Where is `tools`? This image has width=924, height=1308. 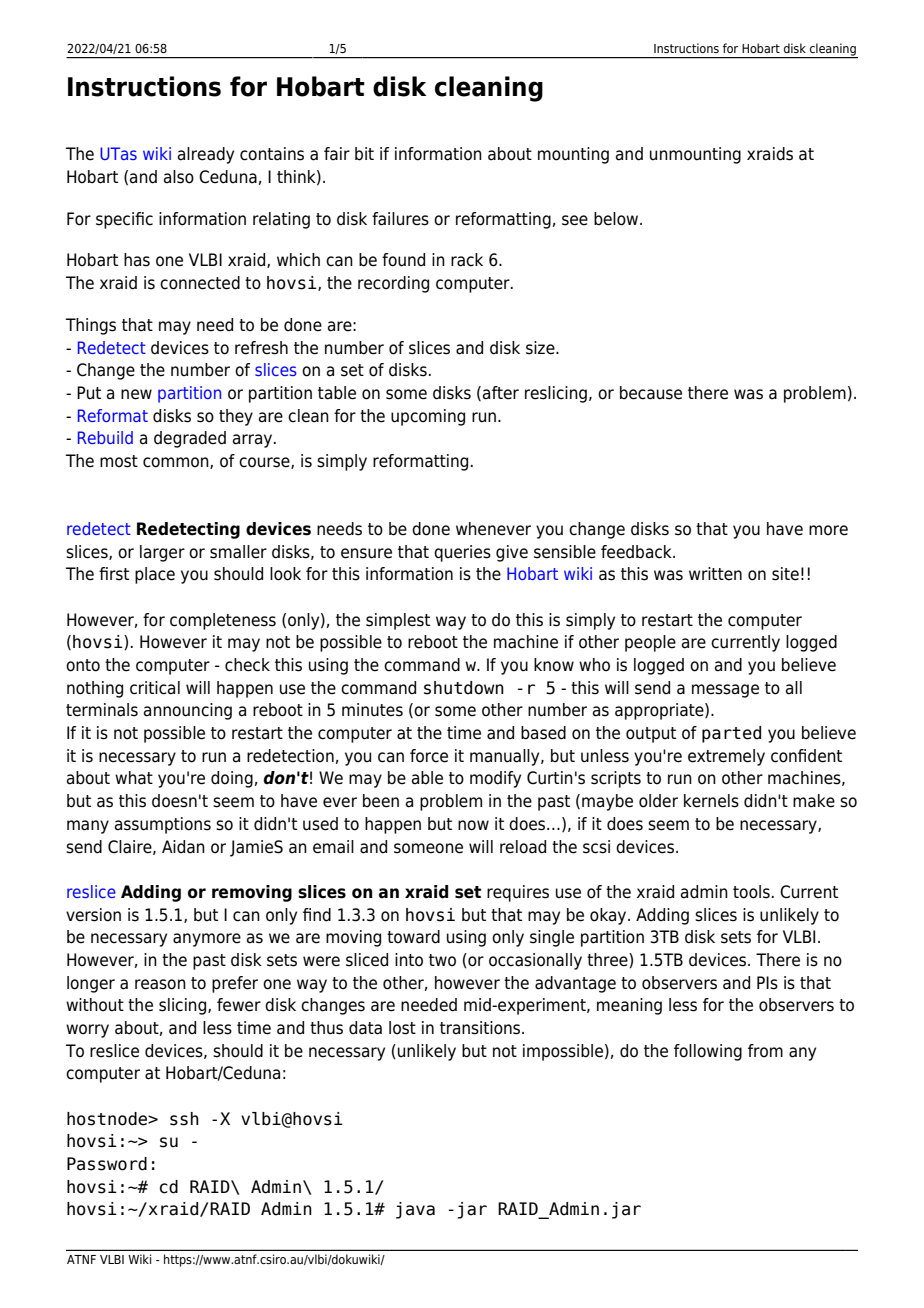 tools is located at coordinates (751, 892).
